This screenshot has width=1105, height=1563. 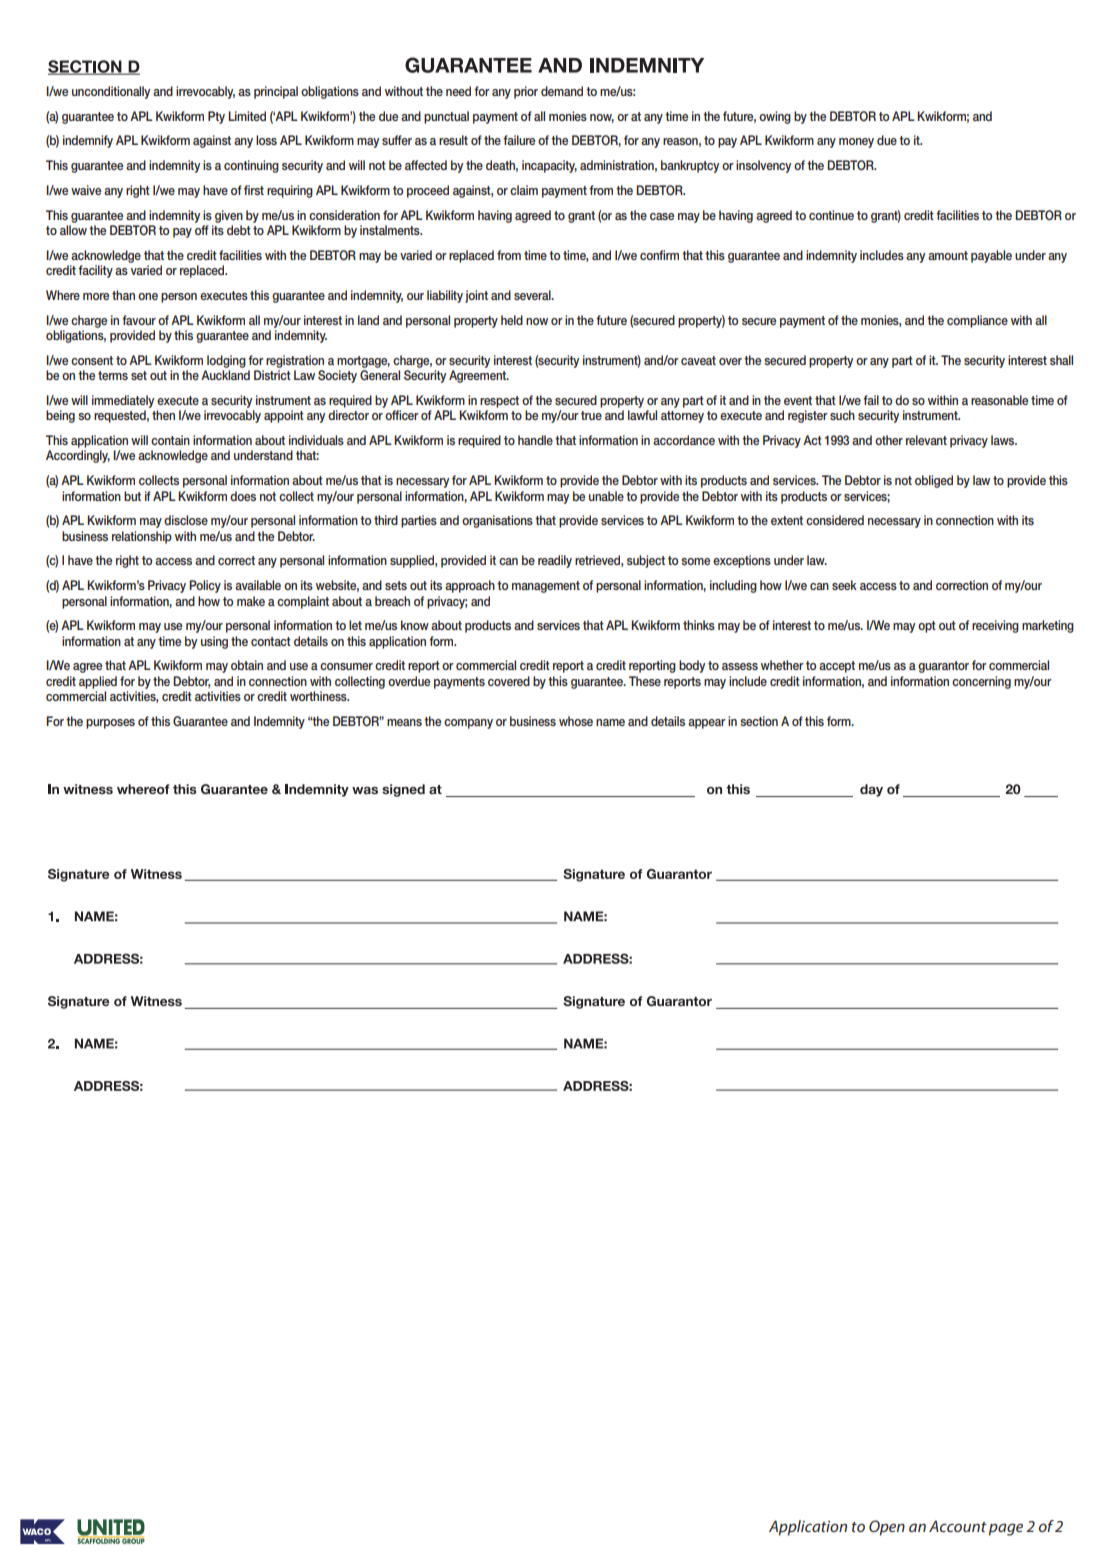 I want to click on concerning, so click(x=981, y=682).
